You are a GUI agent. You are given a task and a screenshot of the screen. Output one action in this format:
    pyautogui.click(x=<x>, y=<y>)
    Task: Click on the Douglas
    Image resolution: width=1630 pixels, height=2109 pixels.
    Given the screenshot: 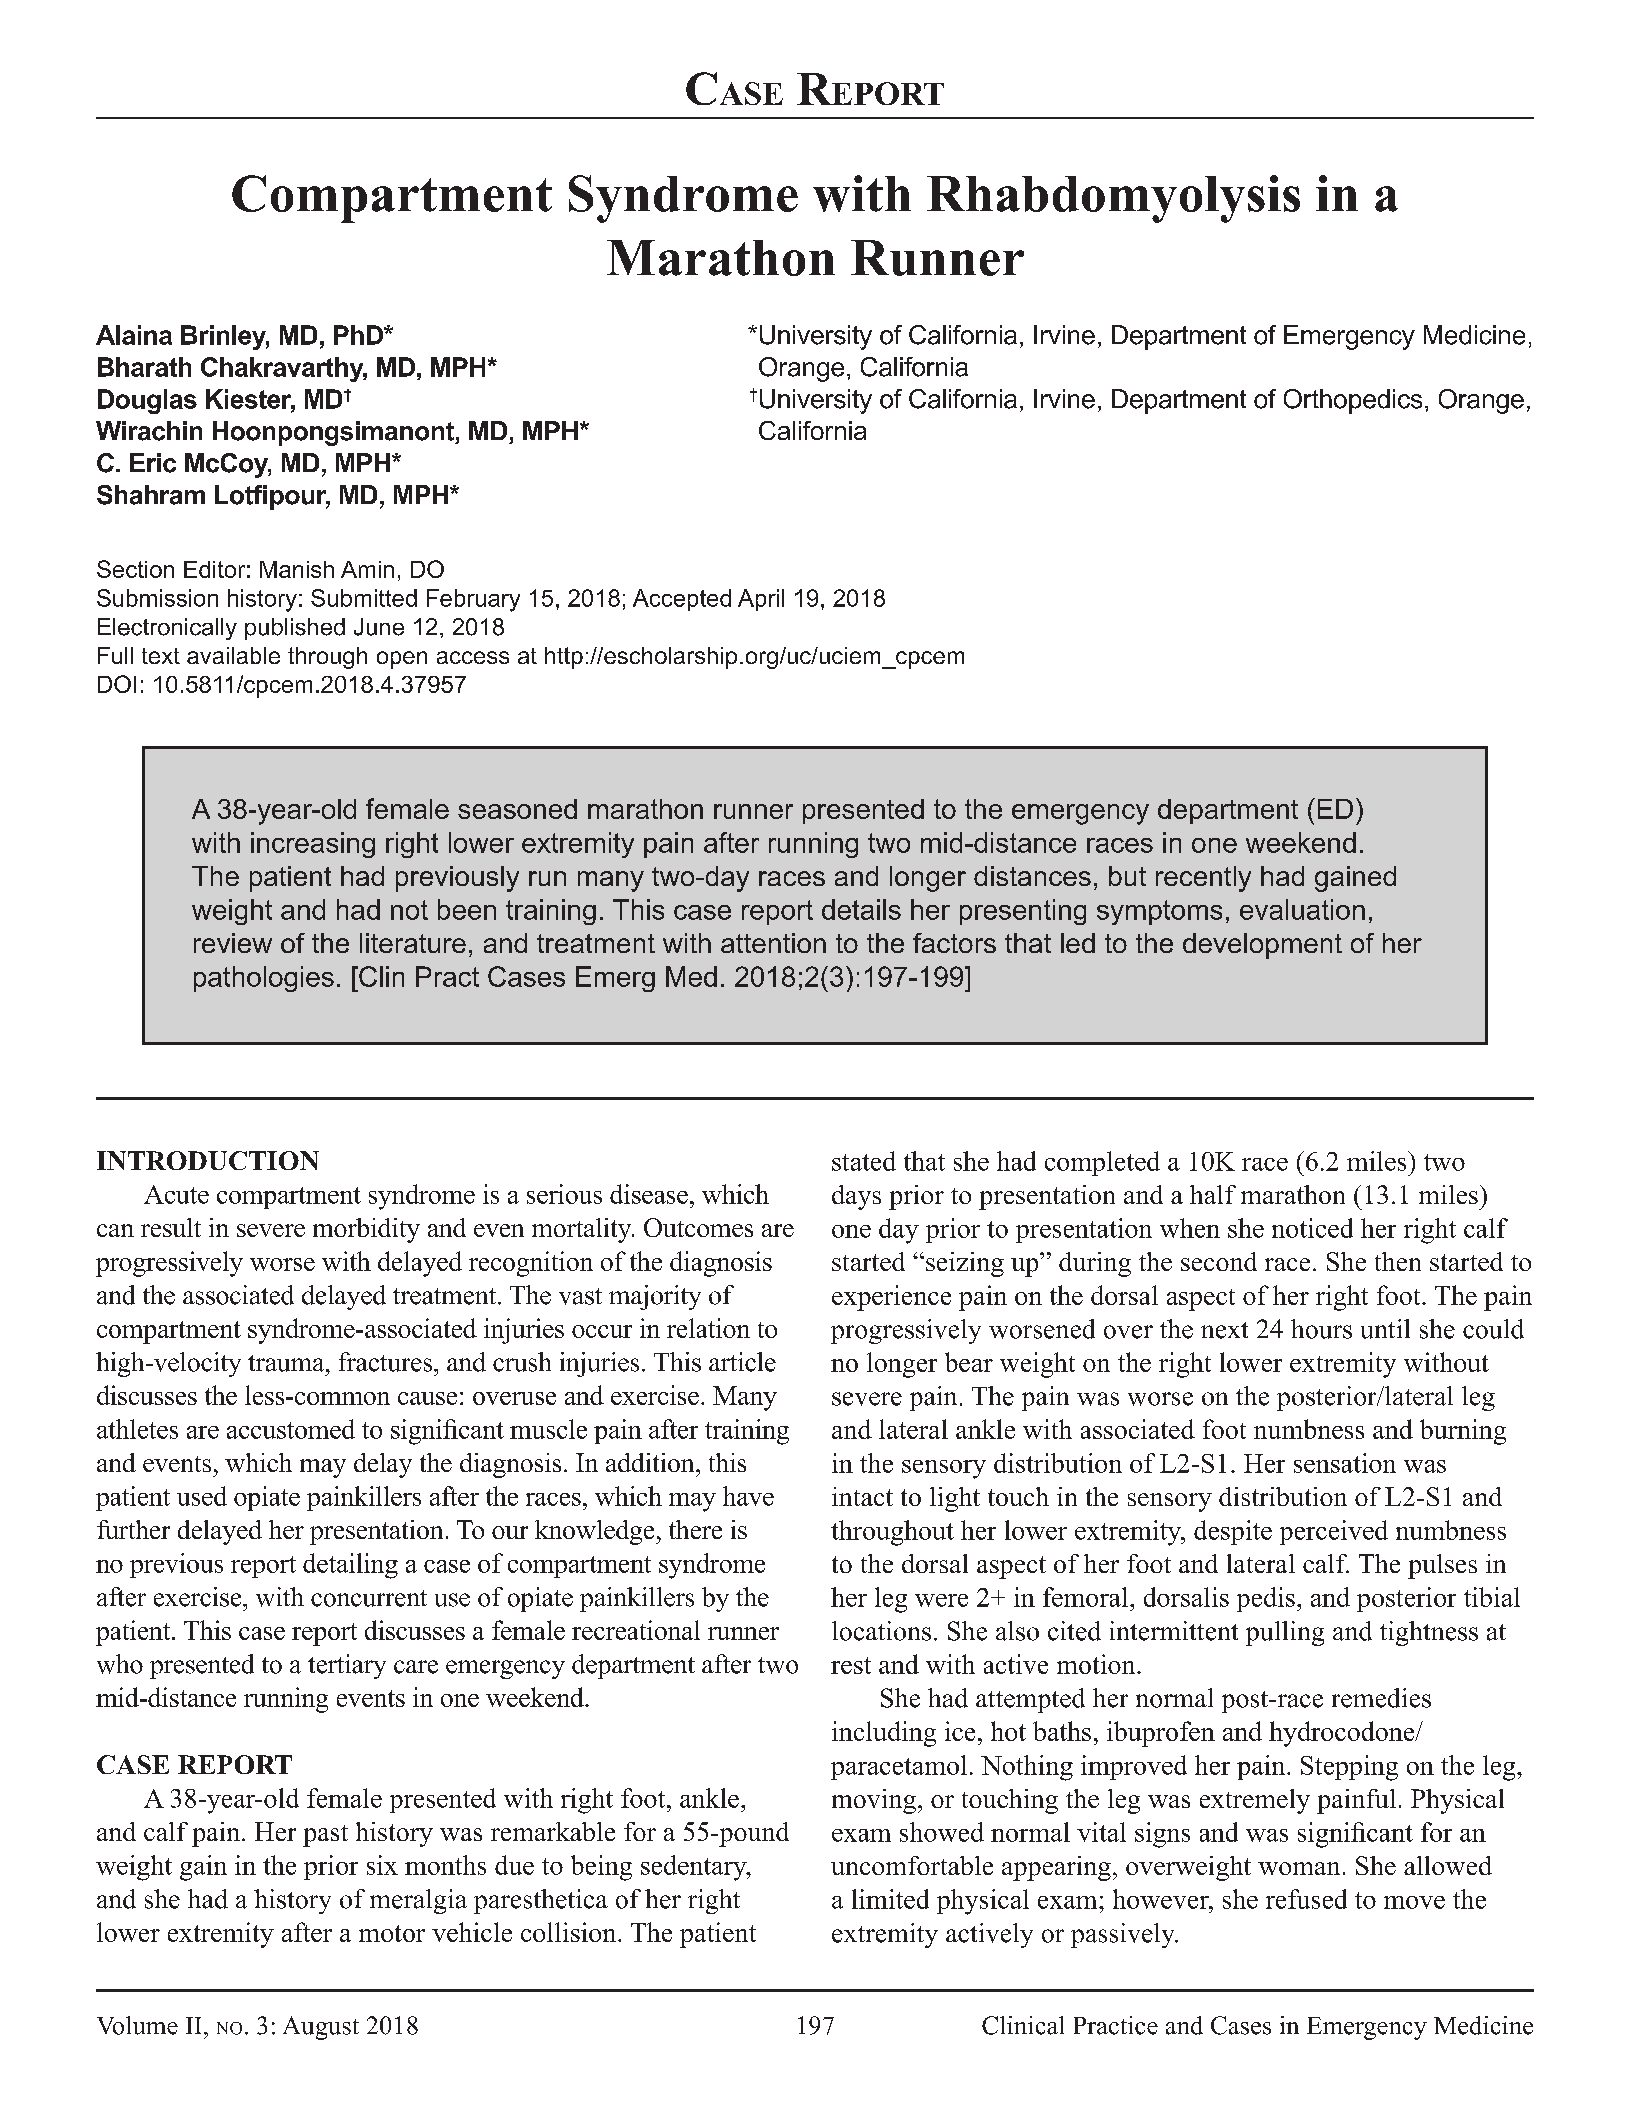 What is the action you would take?
    pyautogui.click(x=147, y=401)
